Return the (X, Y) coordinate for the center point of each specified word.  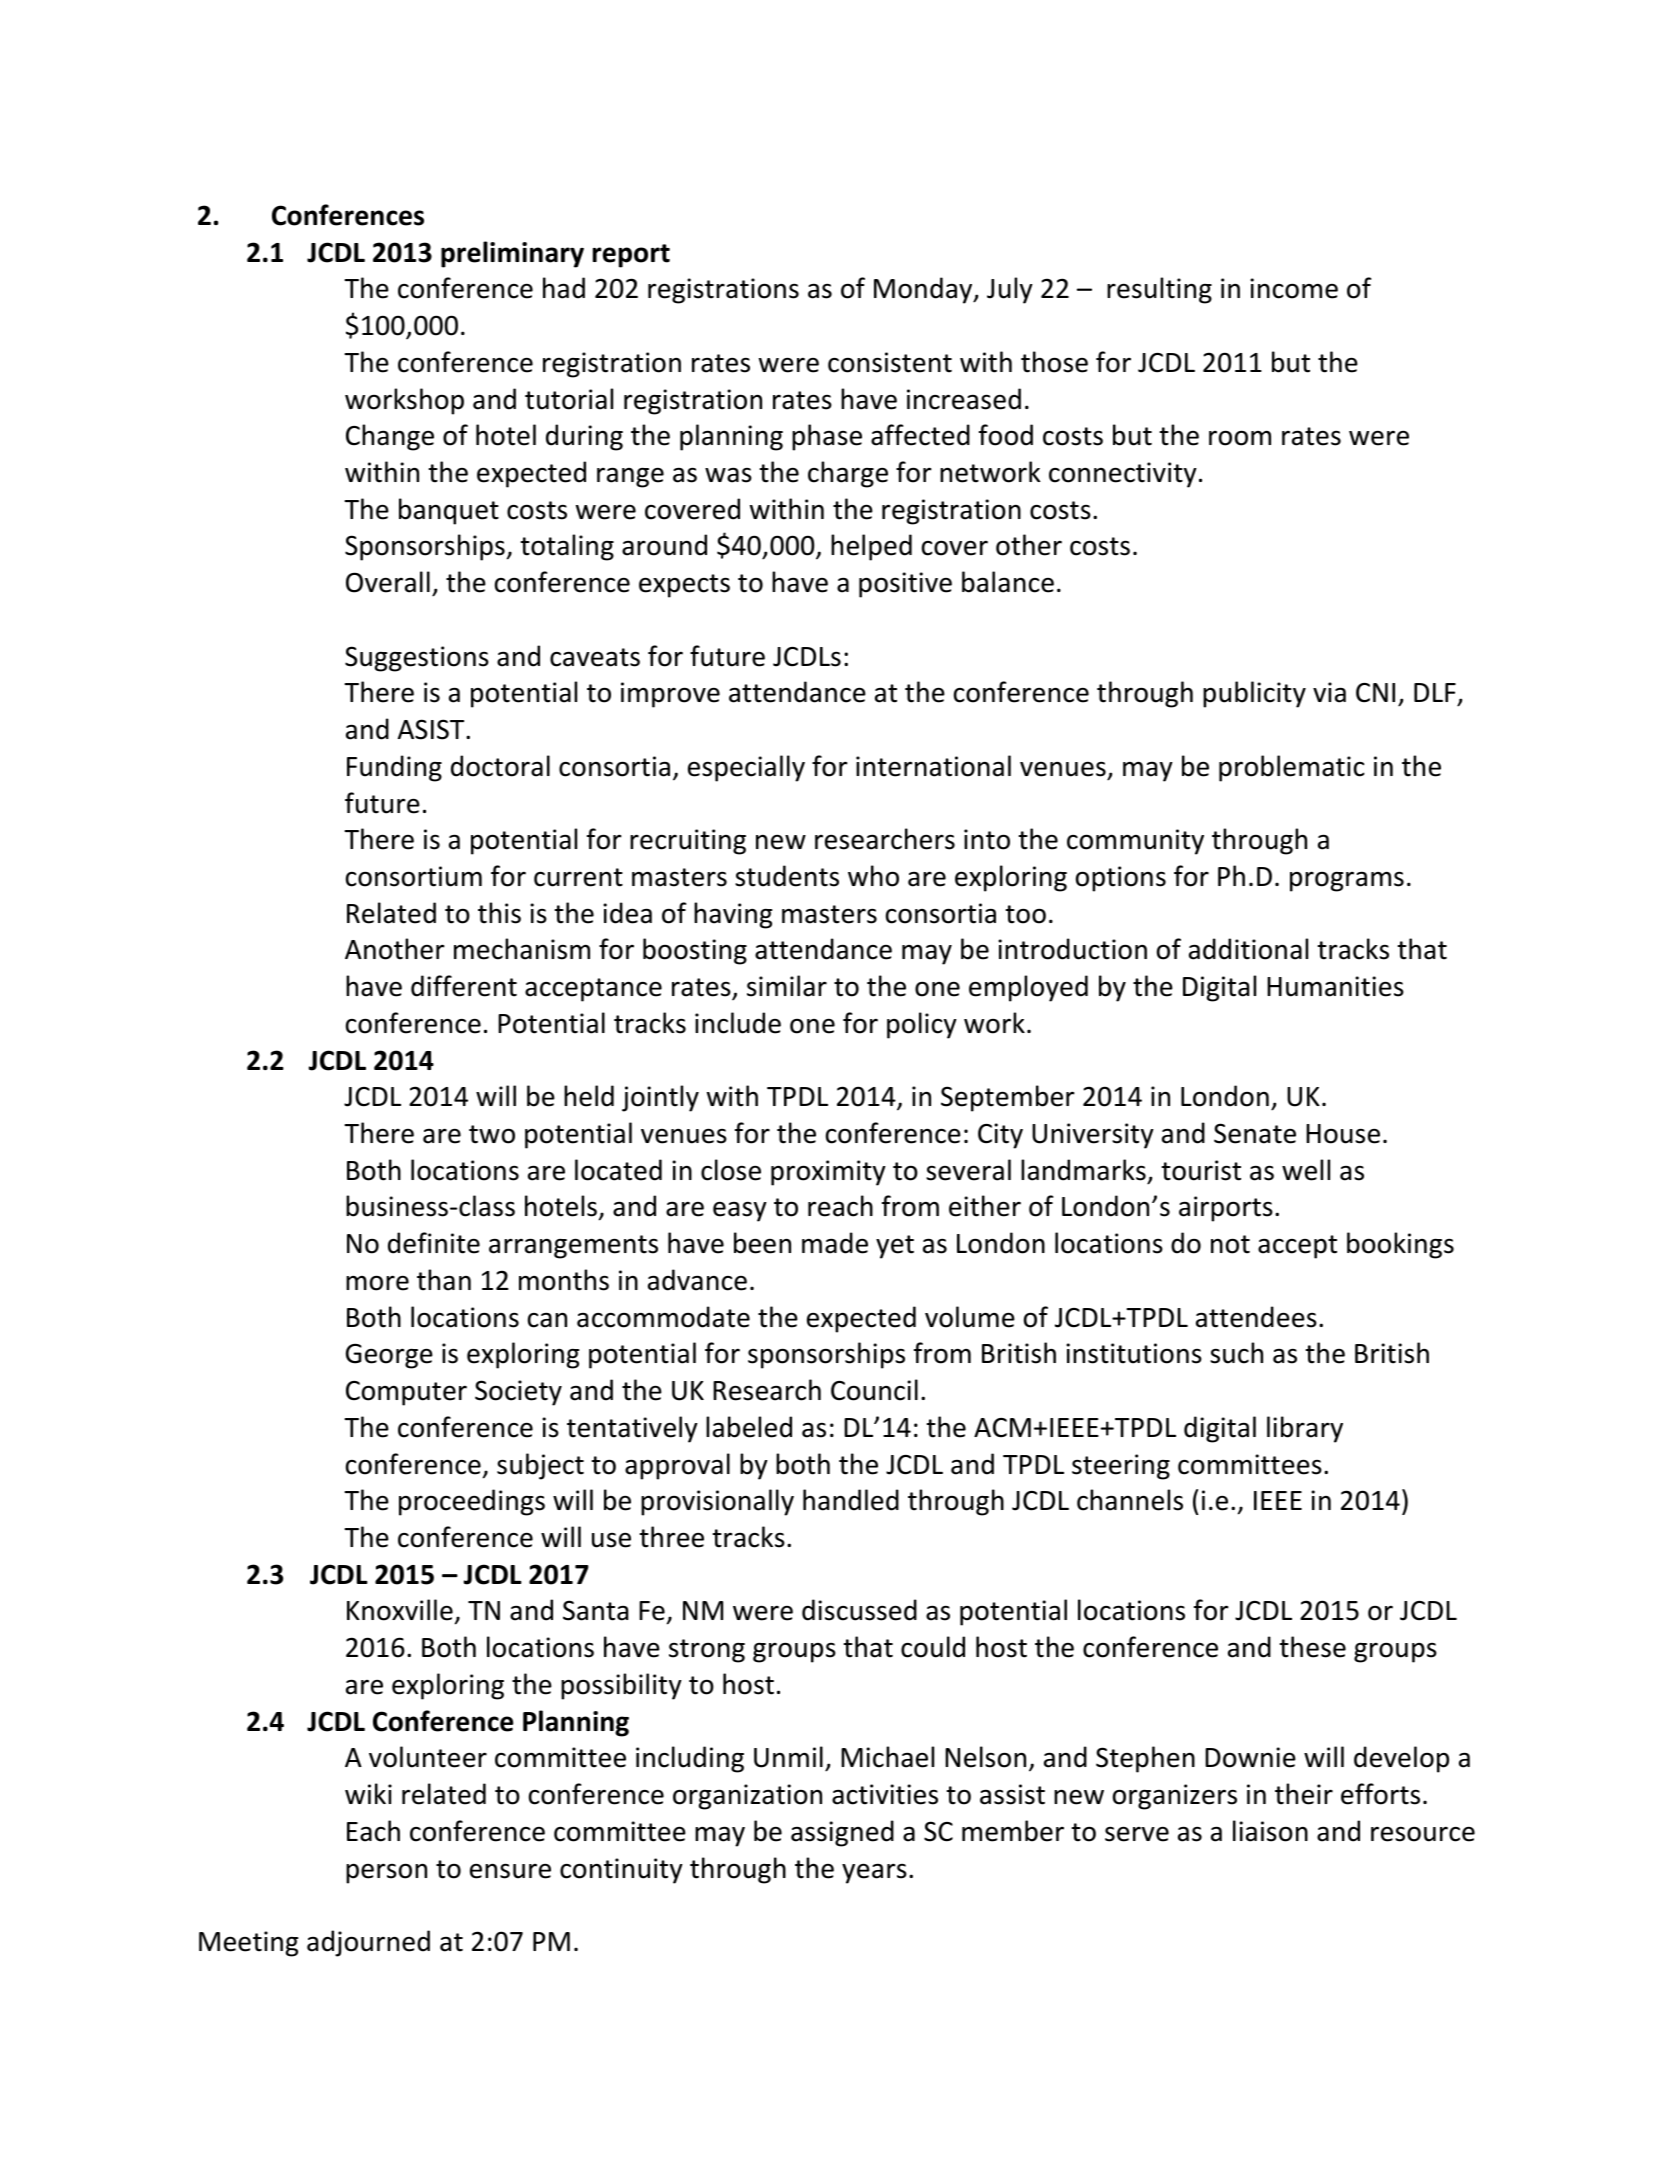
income (1294, 288)
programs (1347, 881)
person (386, 1873)
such (1236, 1353)
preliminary (512, 254)
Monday (924, 290)
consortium (414, 876)
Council (874, 1390)
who (873, 876)
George (389, 1356)
